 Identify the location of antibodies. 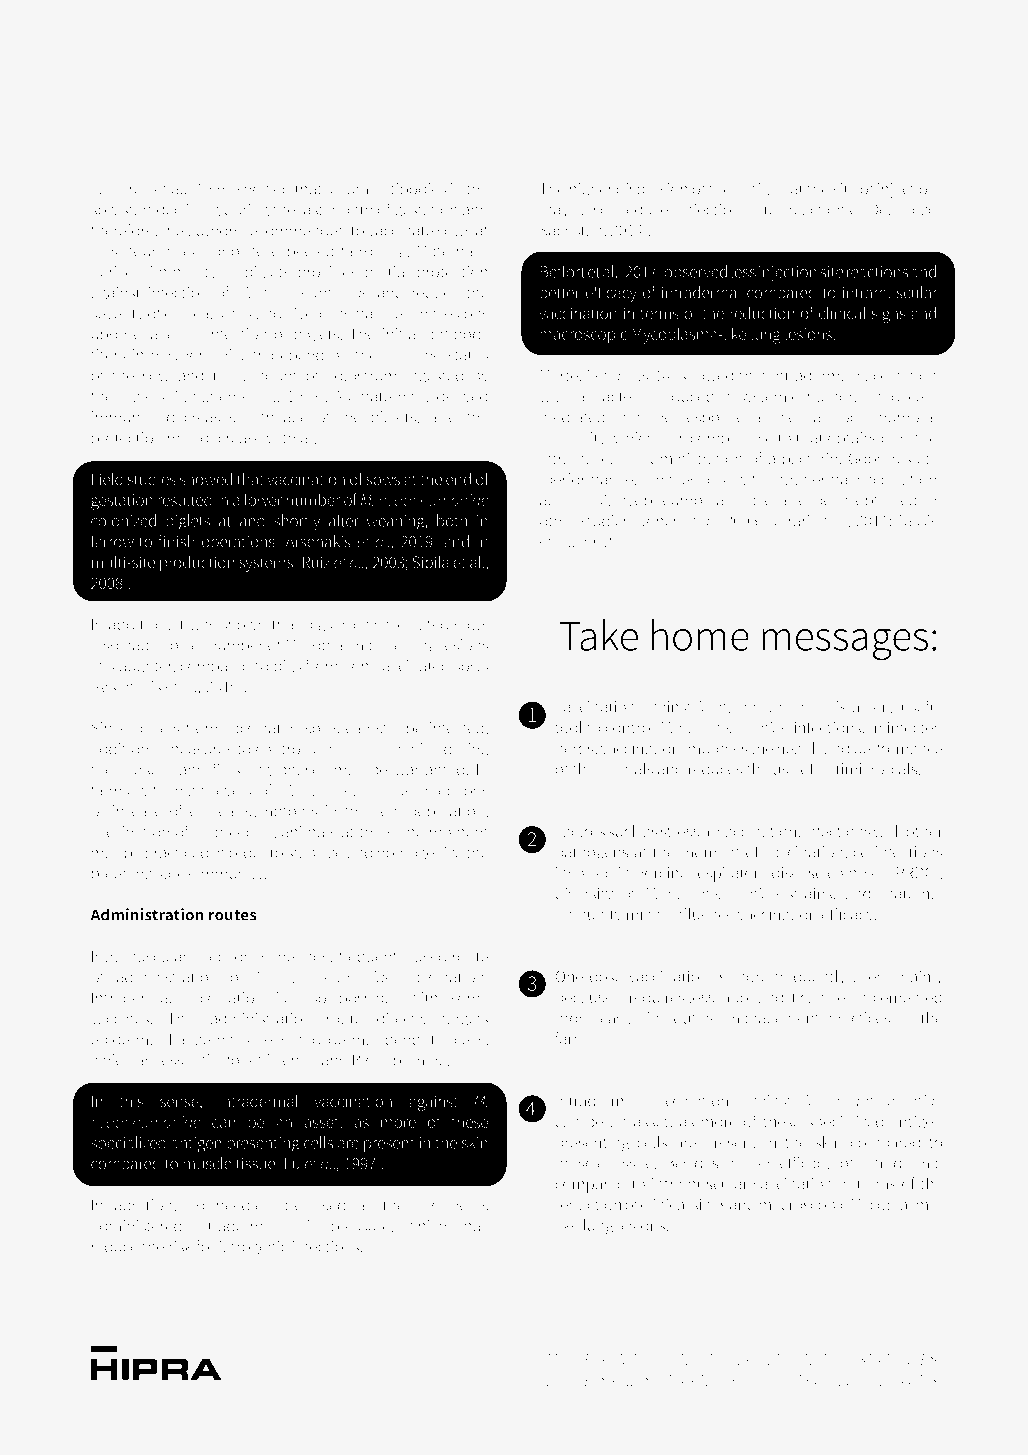
(409, 188).
